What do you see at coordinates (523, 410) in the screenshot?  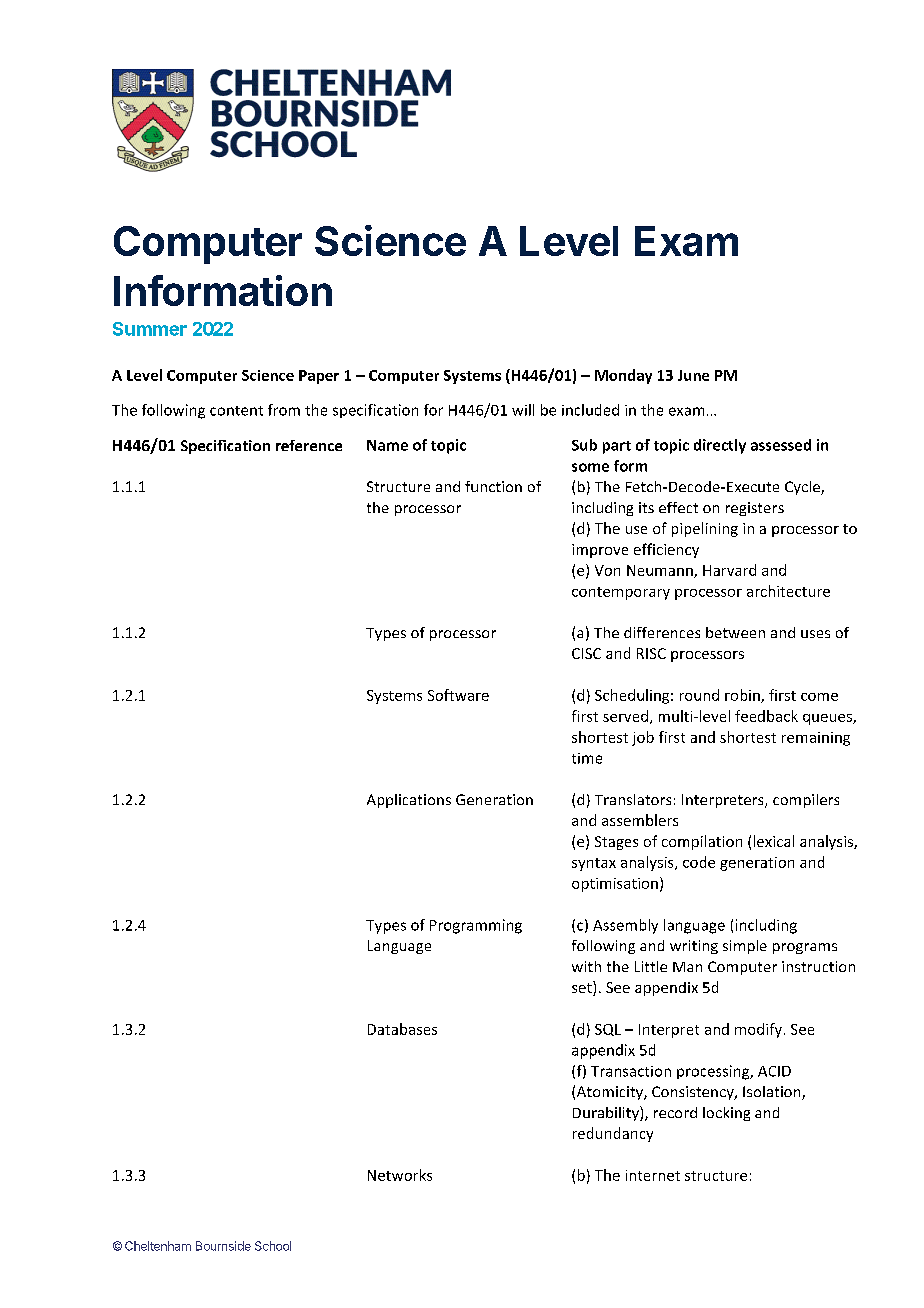 I see `will` at bounding box center [523, 410].
